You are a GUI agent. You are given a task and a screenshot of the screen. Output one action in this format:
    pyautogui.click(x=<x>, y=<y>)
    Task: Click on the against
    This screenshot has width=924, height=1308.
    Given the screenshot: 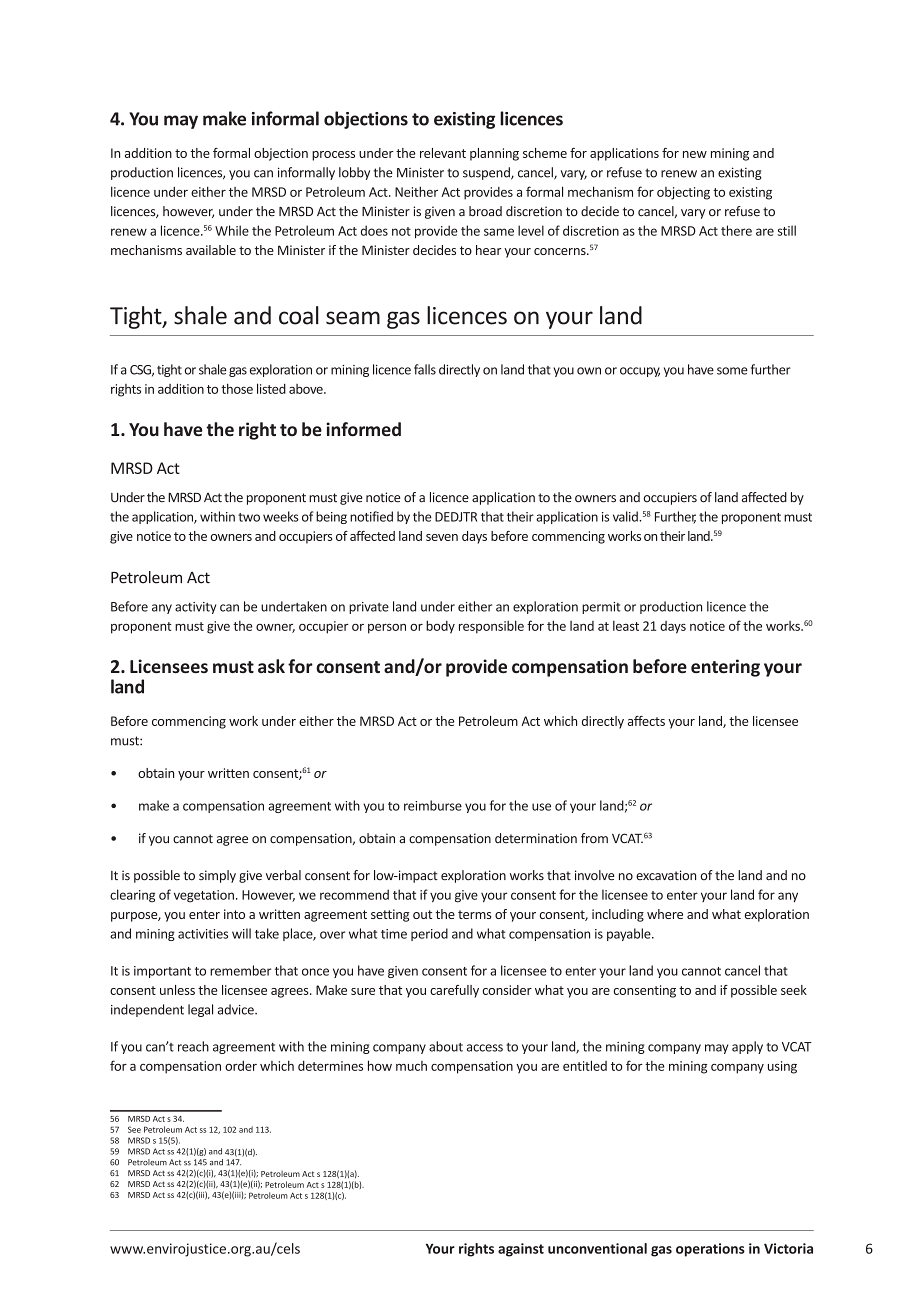 What is the action you would take?
    pyautogui.click(x=521, y=1250)
